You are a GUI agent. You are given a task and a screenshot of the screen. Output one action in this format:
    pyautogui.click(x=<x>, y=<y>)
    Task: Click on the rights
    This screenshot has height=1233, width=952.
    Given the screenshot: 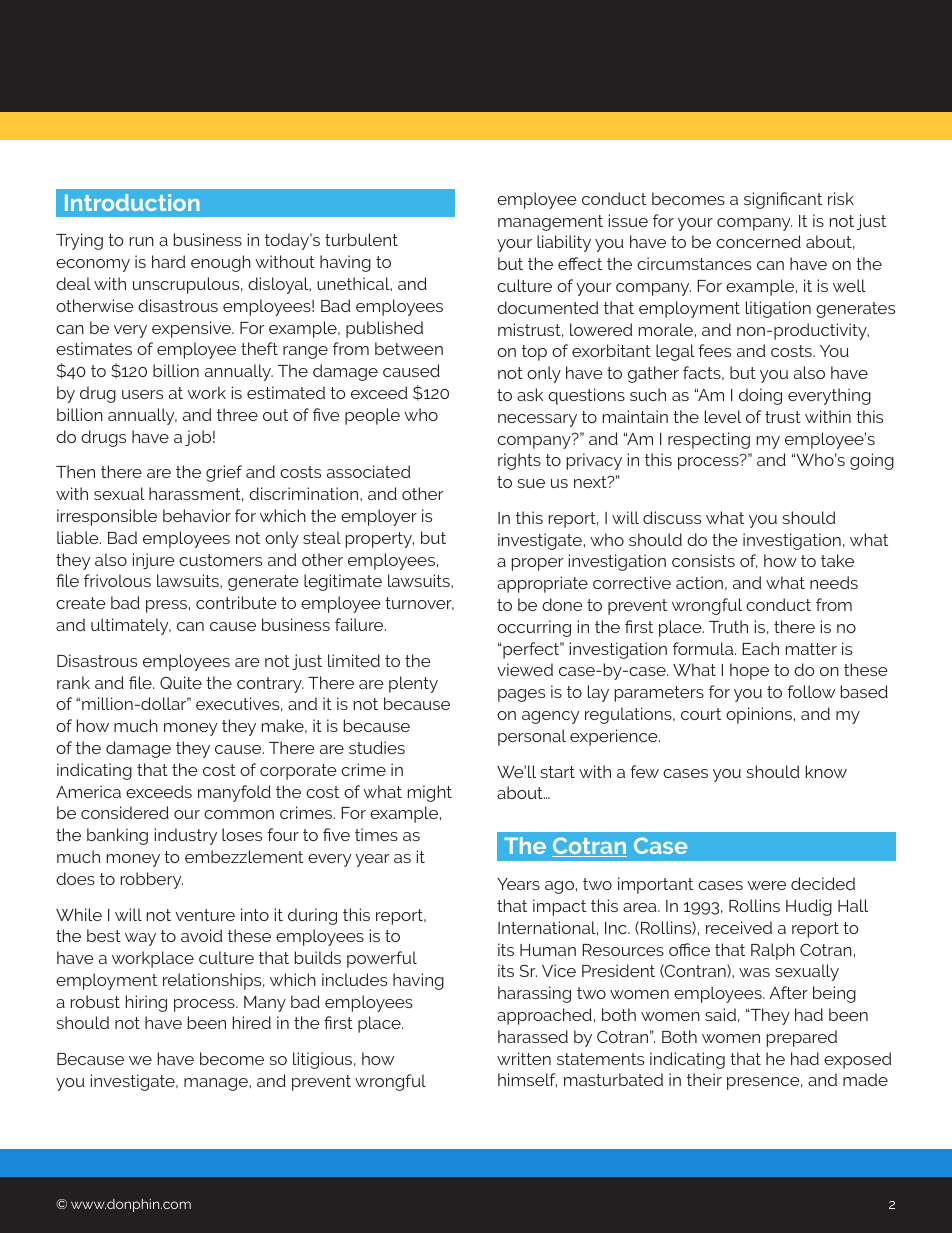 What is the action you would take?
    pyautogui.click(x=519, y=461)
